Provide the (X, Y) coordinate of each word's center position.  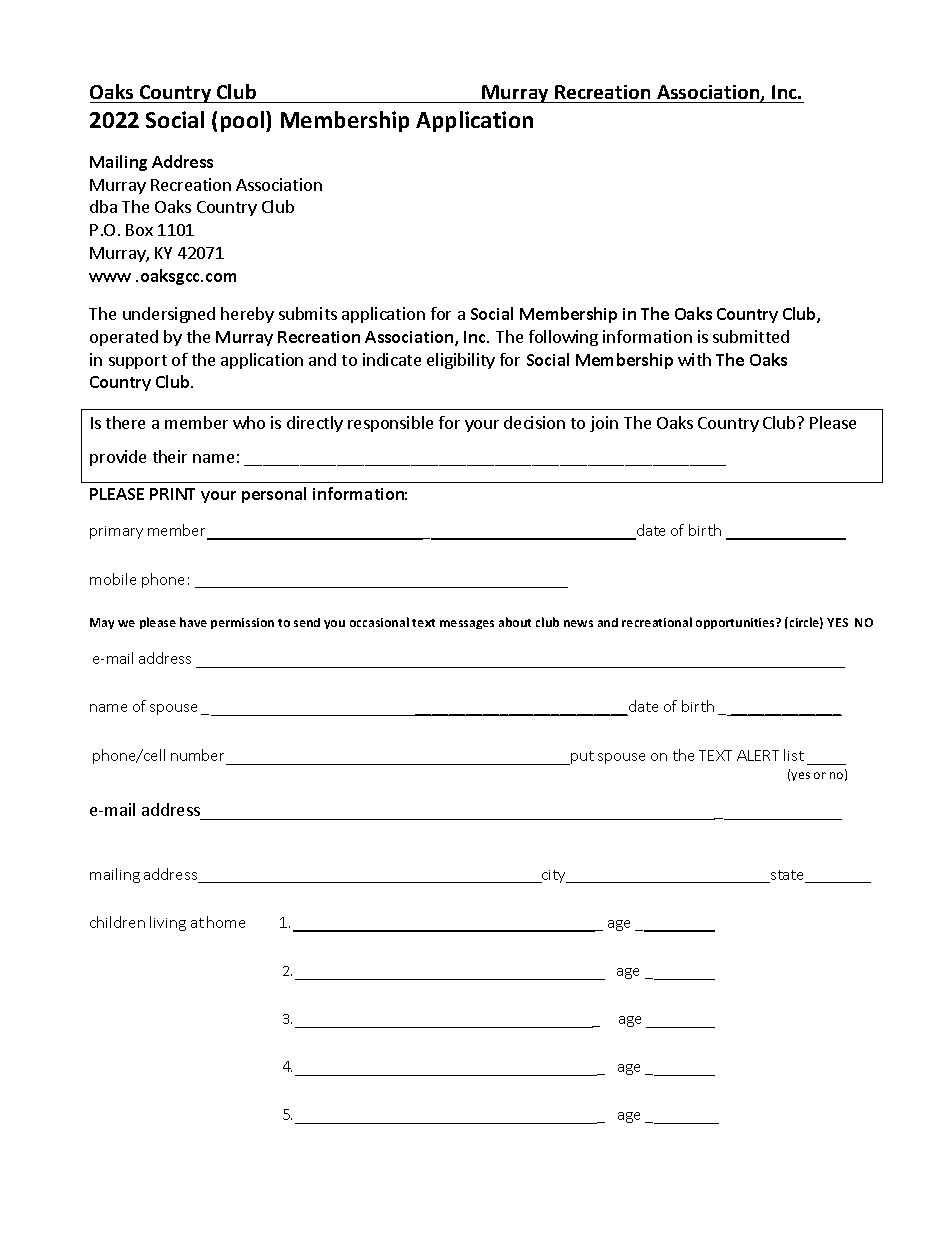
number (197, 755)
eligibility (461, 361)
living (168, 923)
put (581, 758)
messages (467, 624)
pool (244, 121)
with (694, 359)
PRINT (172, 494)
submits (308, 313)
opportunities (736, 623)
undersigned (169, 315)
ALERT (758, 755)
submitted (751, 336)
